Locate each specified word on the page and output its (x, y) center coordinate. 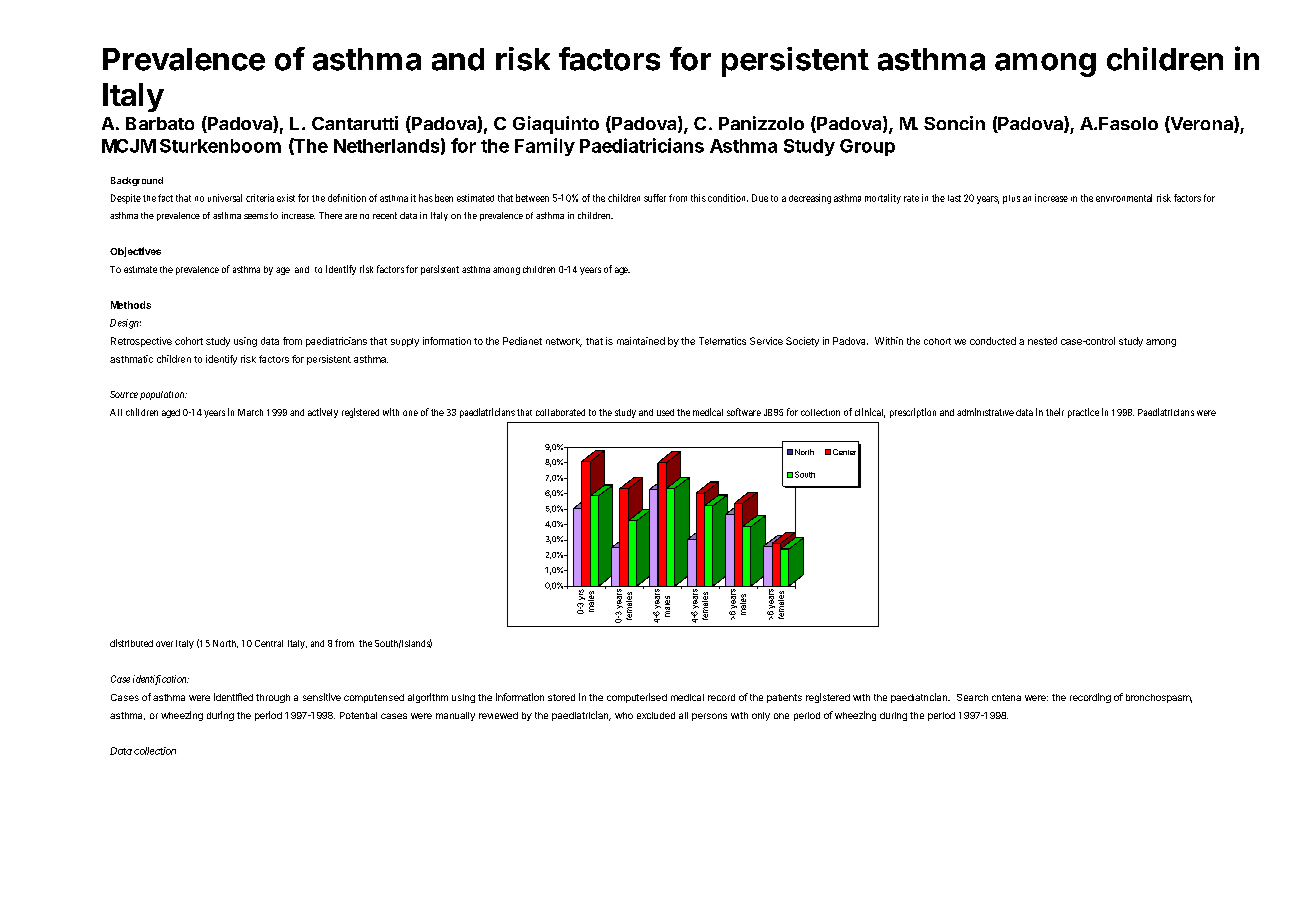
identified (233, 697)
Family (545, 147)
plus (1011, 199)
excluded (656, 715)
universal (225, 198)
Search (972, 697)
